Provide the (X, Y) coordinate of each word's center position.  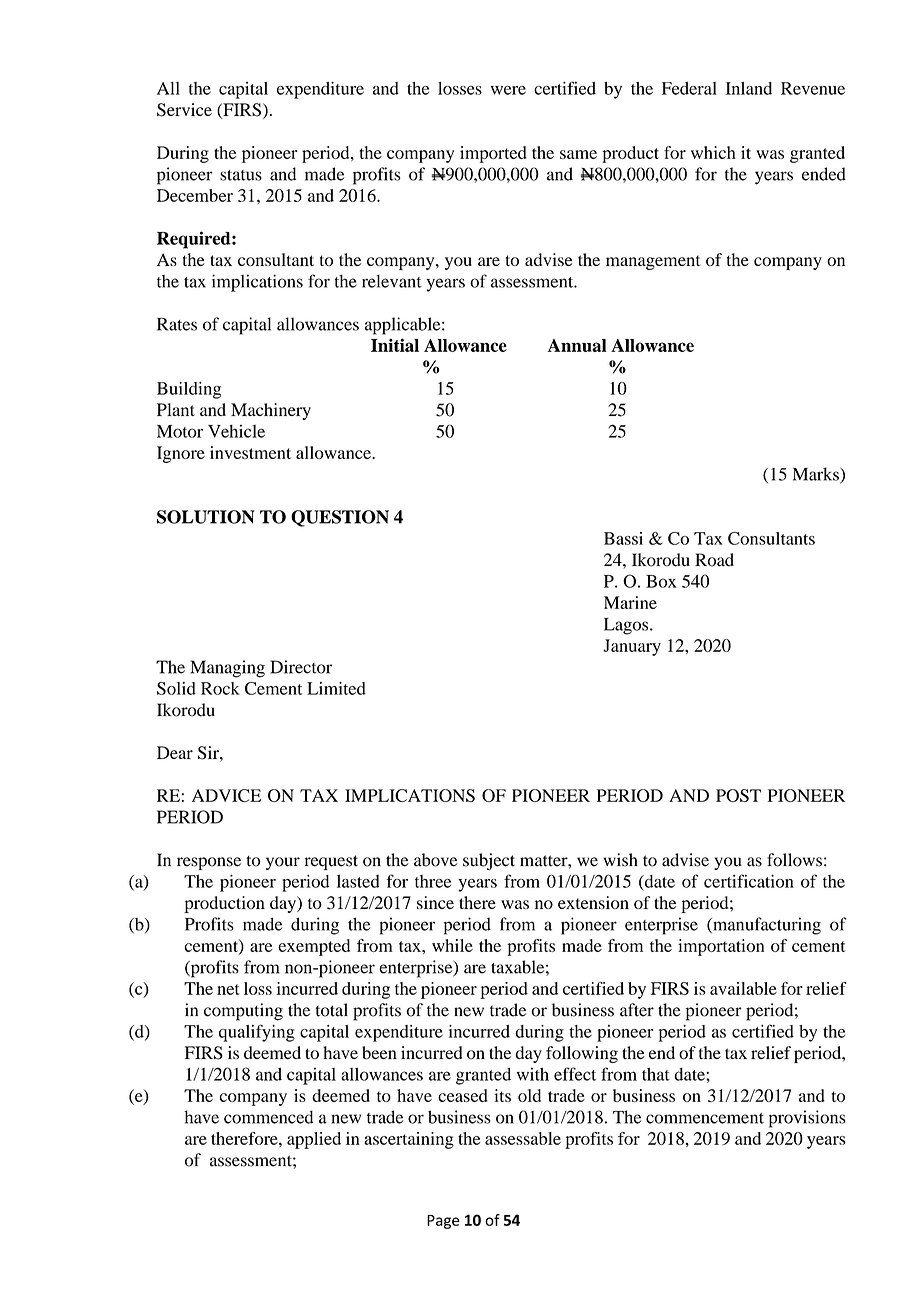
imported (493, 154)
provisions (807, 1119)
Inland (749, 88)
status (241, 175)
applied (314, 1140)
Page (443, 1222)
